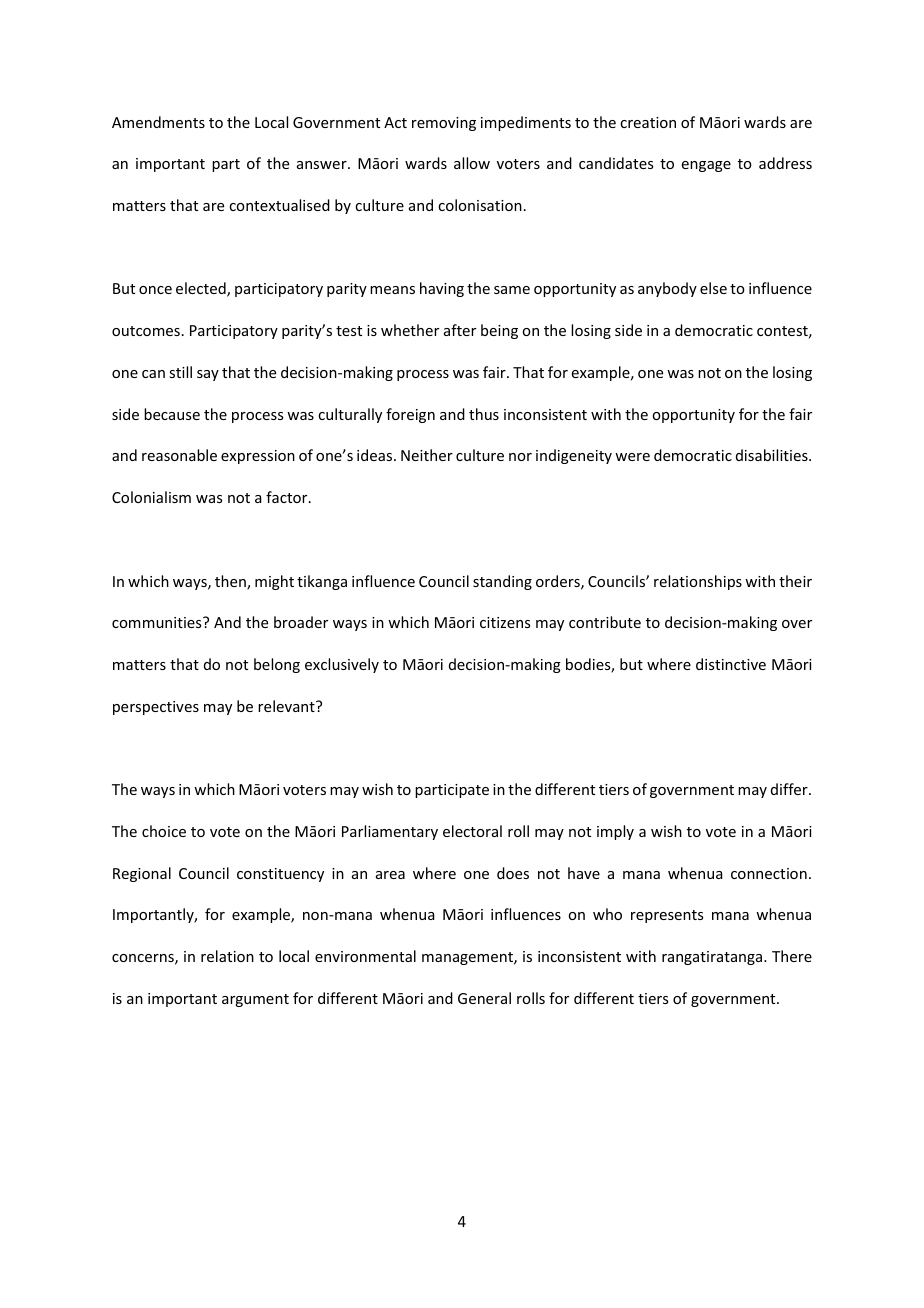 This screenshot has height=1308, width=924. I want to click on distinctive, so click(731, 664).
